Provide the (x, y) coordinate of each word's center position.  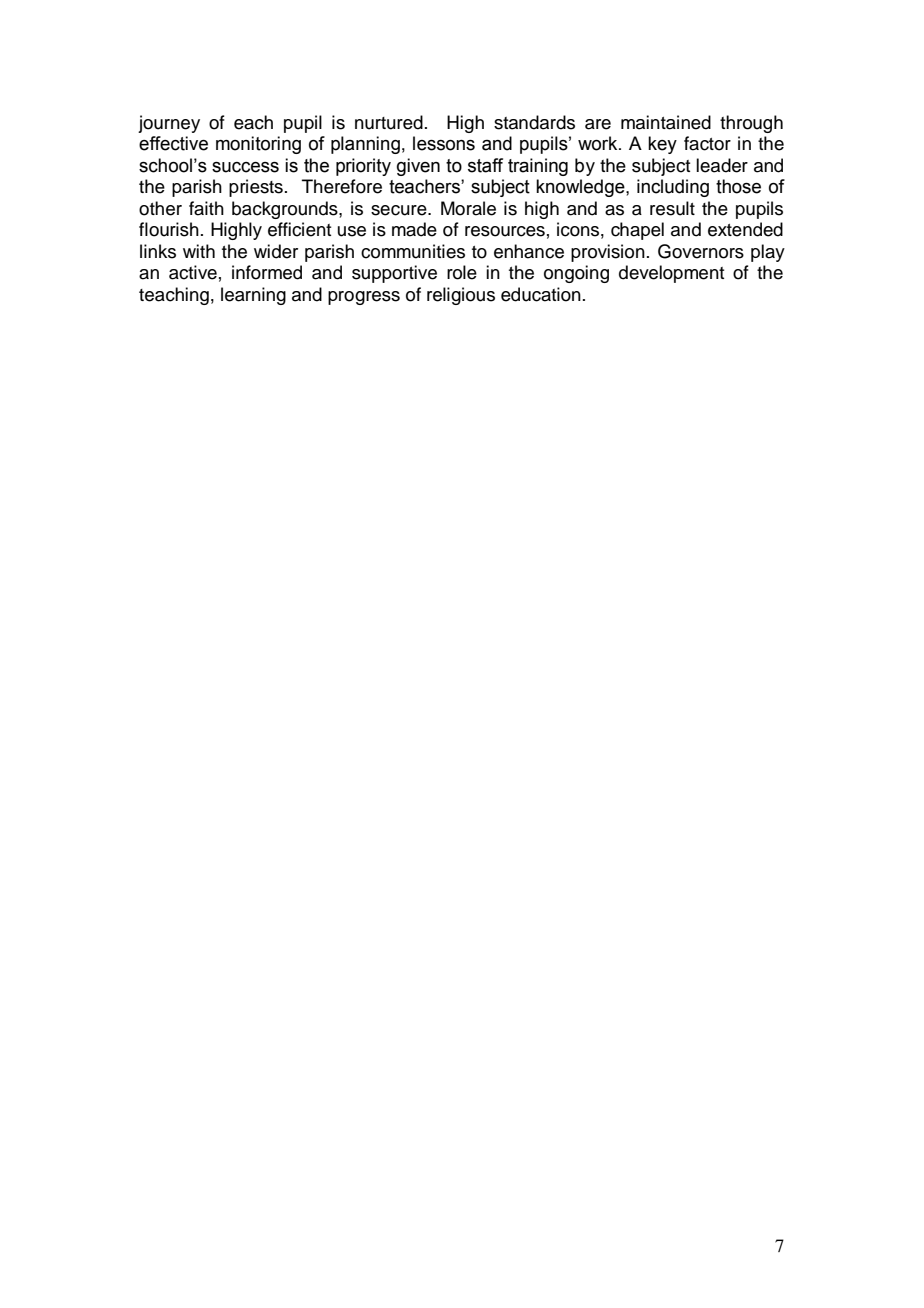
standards (534, 122)
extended (745, 229)
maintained (666, 122)
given (418, 167)
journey (169, 124)
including (673, 188)
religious (461, 296)
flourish (169, 229)
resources (505, 231)
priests (256, 188)
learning (253, 296)
